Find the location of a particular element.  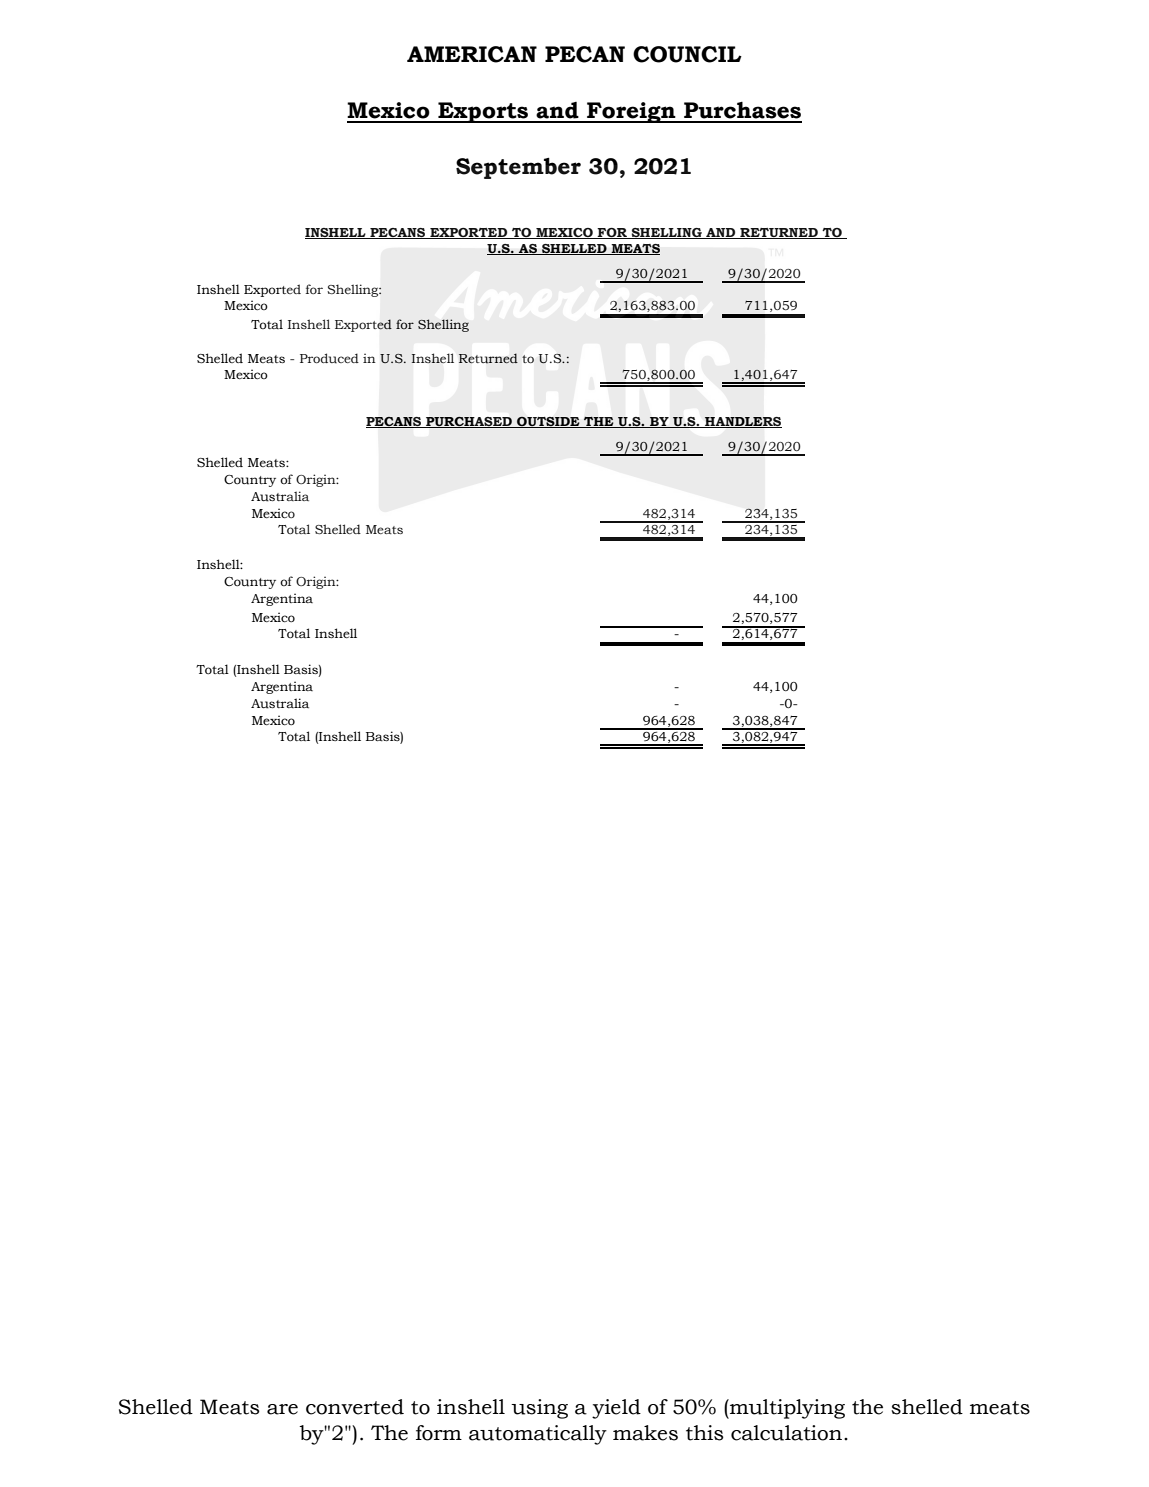

COUNCIL is located at coordinates (687, 54).
